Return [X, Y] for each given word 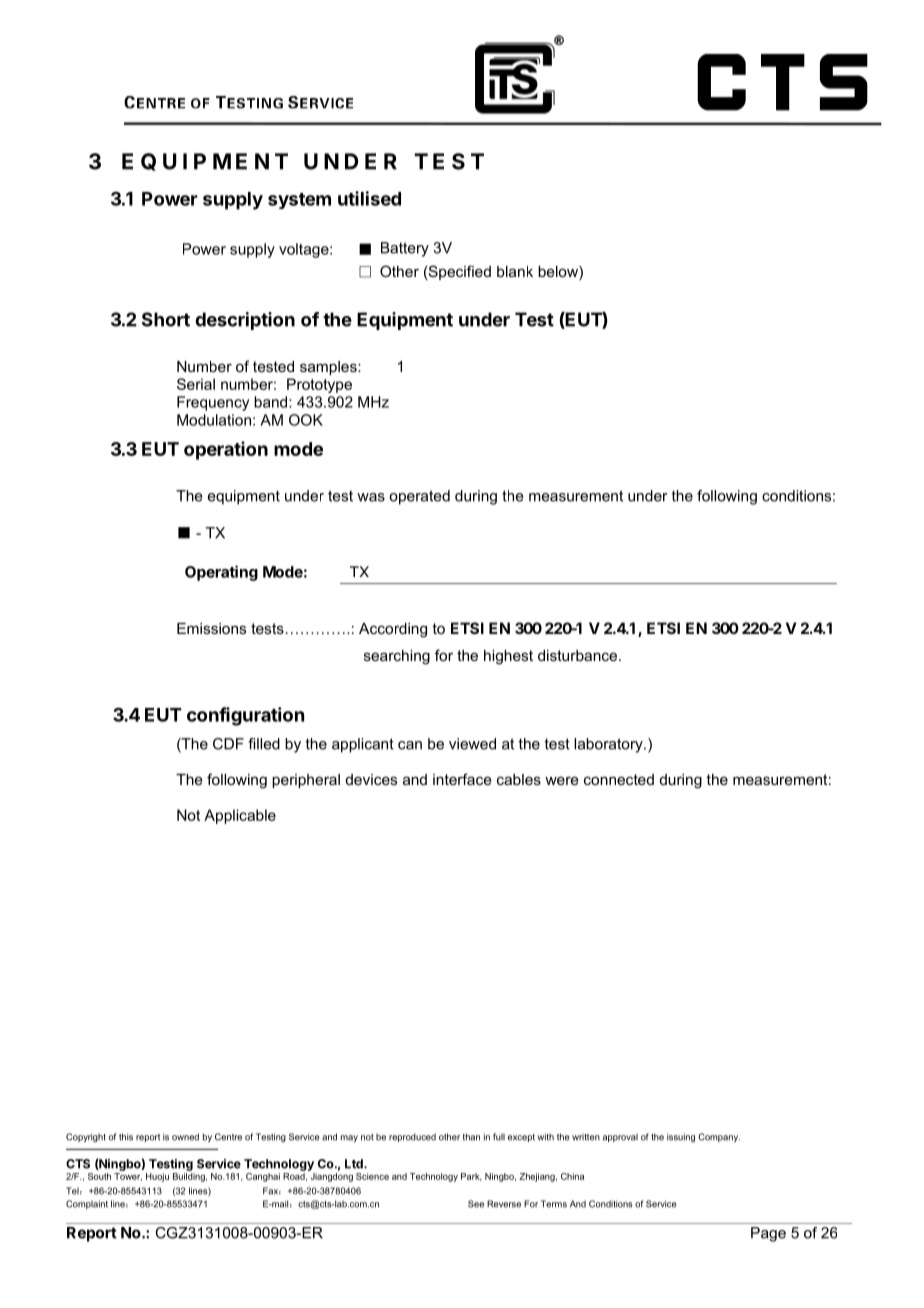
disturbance [579, 655]
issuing [681, 1137]
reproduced [412, 1137]
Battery [405, 249]
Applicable [240, 816]
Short [166, 319]
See [476, 1204]
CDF [228, 744]
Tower [128, 1177]
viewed [472, 744]
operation [226, 450]
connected [619, 779]
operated [419, 497]
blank [515, 271]
